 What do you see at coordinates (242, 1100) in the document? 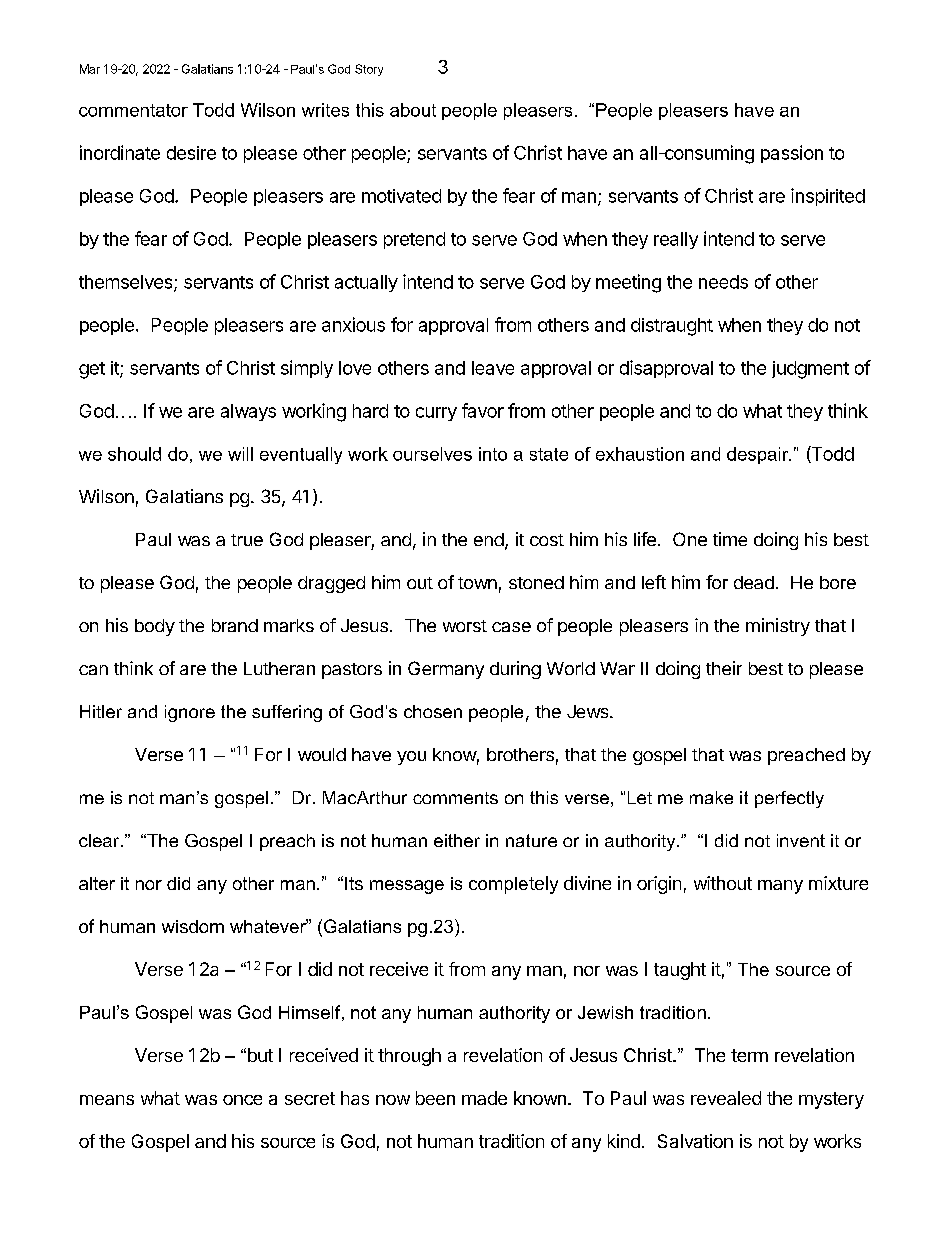
I see `once` at bounding box center [242, 1100].
